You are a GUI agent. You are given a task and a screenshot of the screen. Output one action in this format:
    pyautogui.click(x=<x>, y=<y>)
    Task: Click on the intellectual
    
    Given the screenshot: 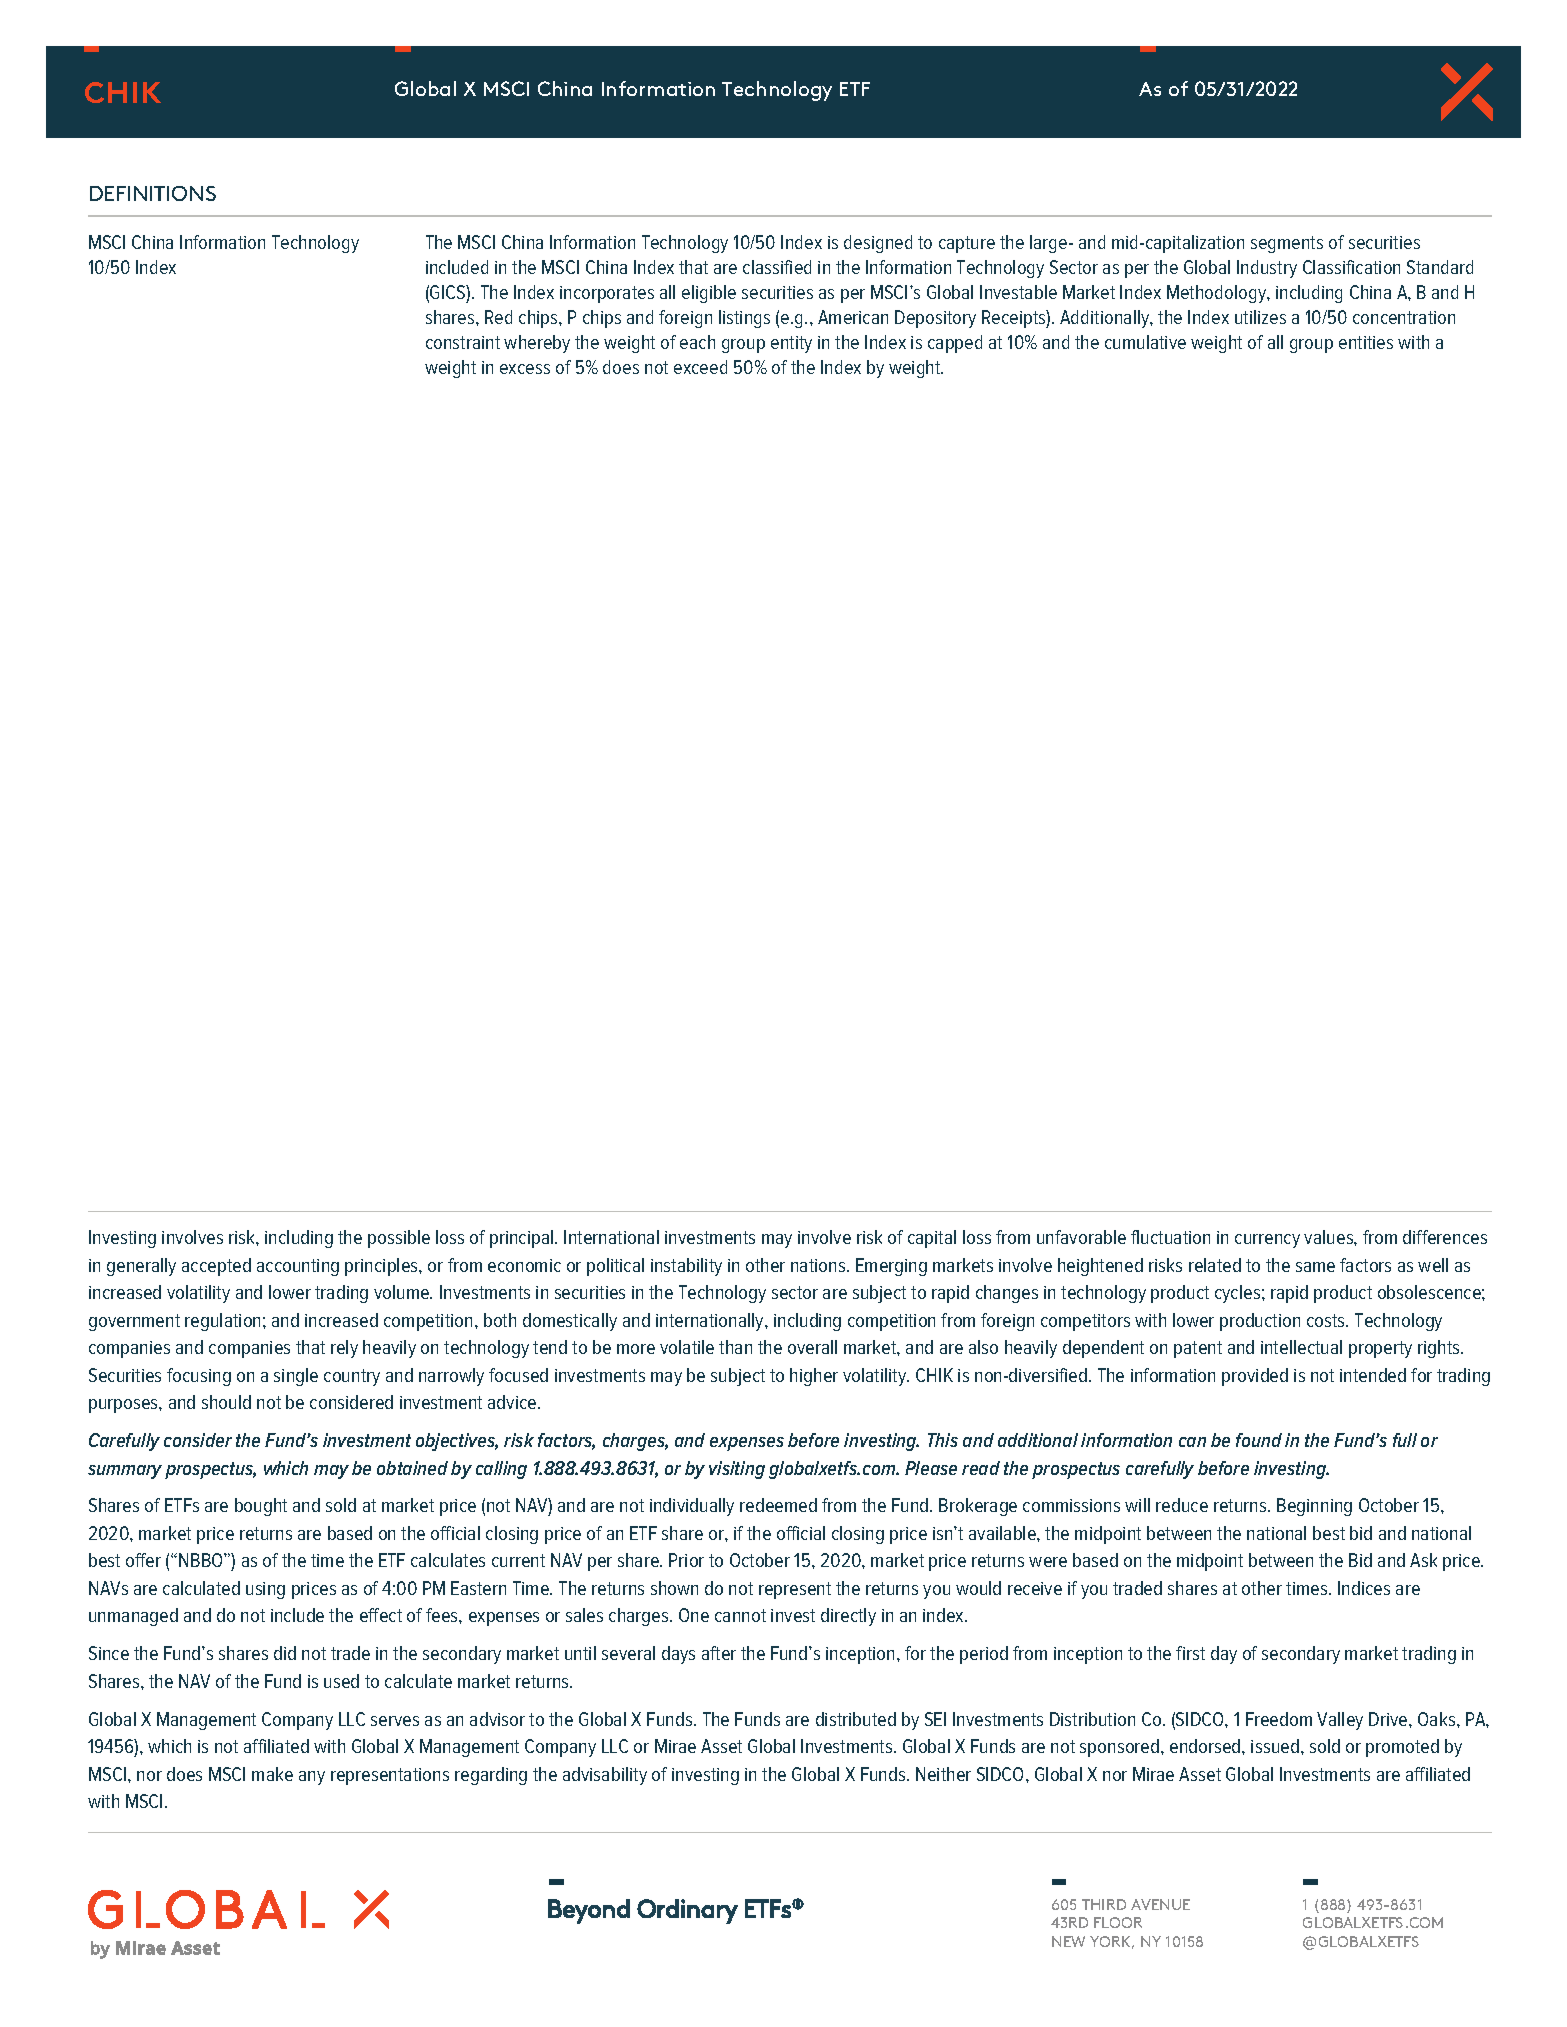 What is the action you would take?
    pyautogui.click(x=1301, y=1347)
